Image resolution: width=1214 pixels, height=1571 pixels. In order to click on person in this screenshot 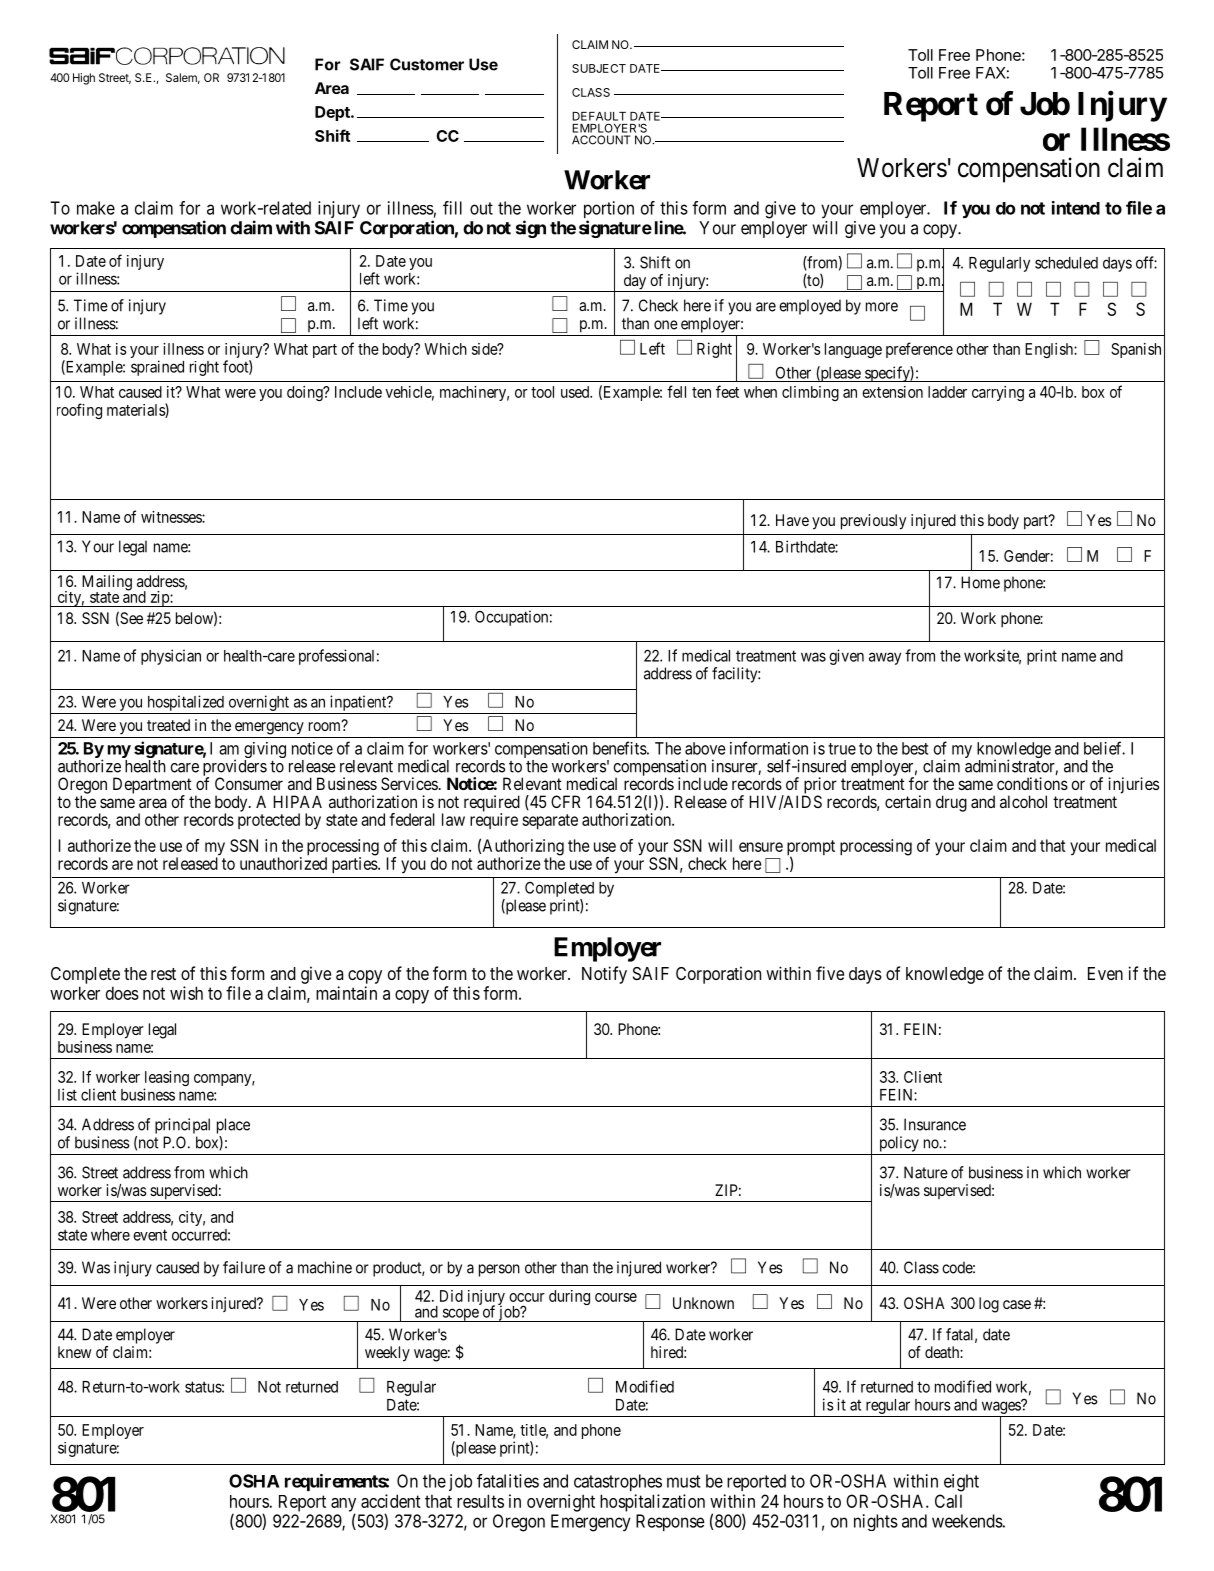, I will do `click(499, 1270)`.
